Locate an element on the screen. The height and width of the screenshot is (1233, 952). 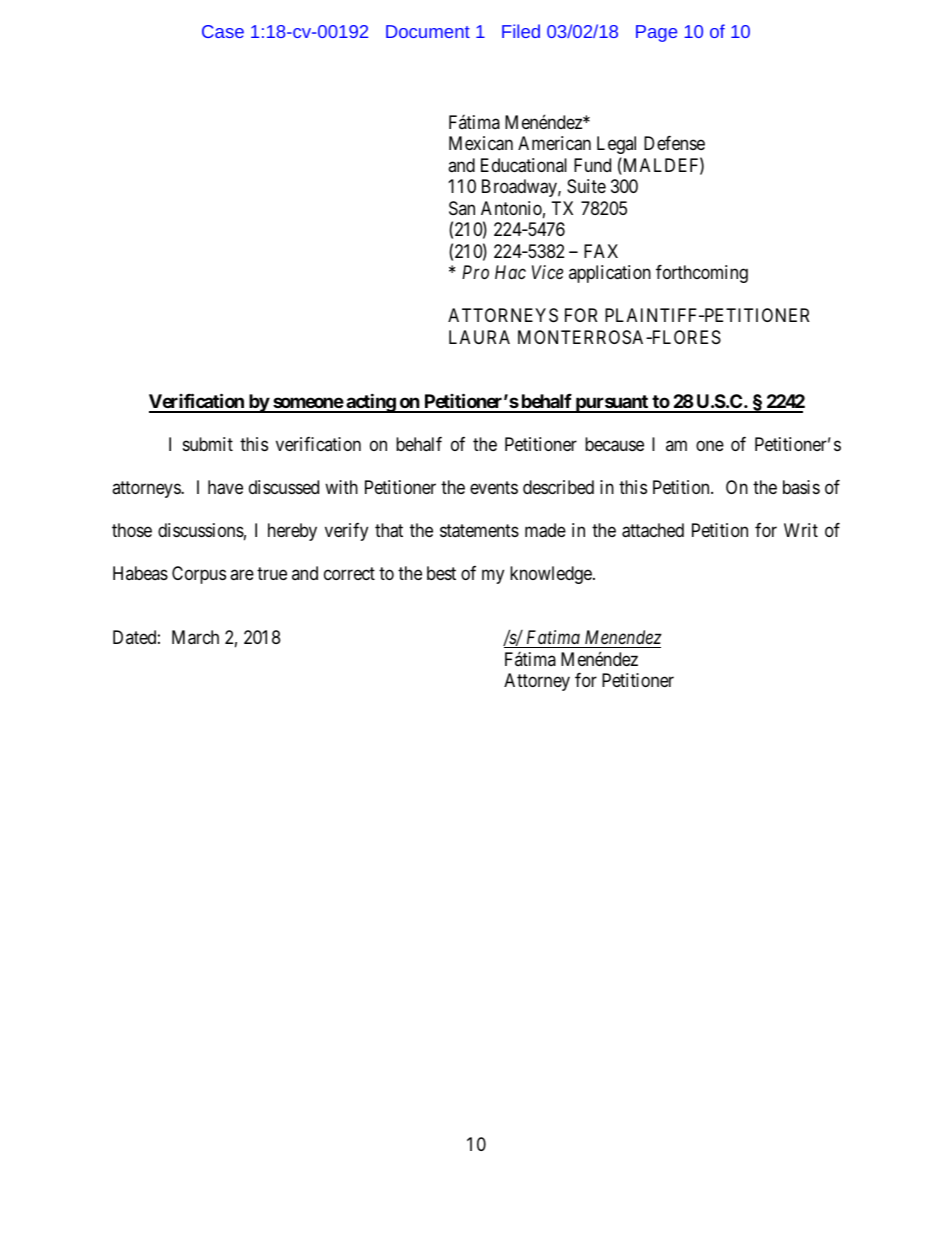
Pro is located at coordinates (475, 272).
